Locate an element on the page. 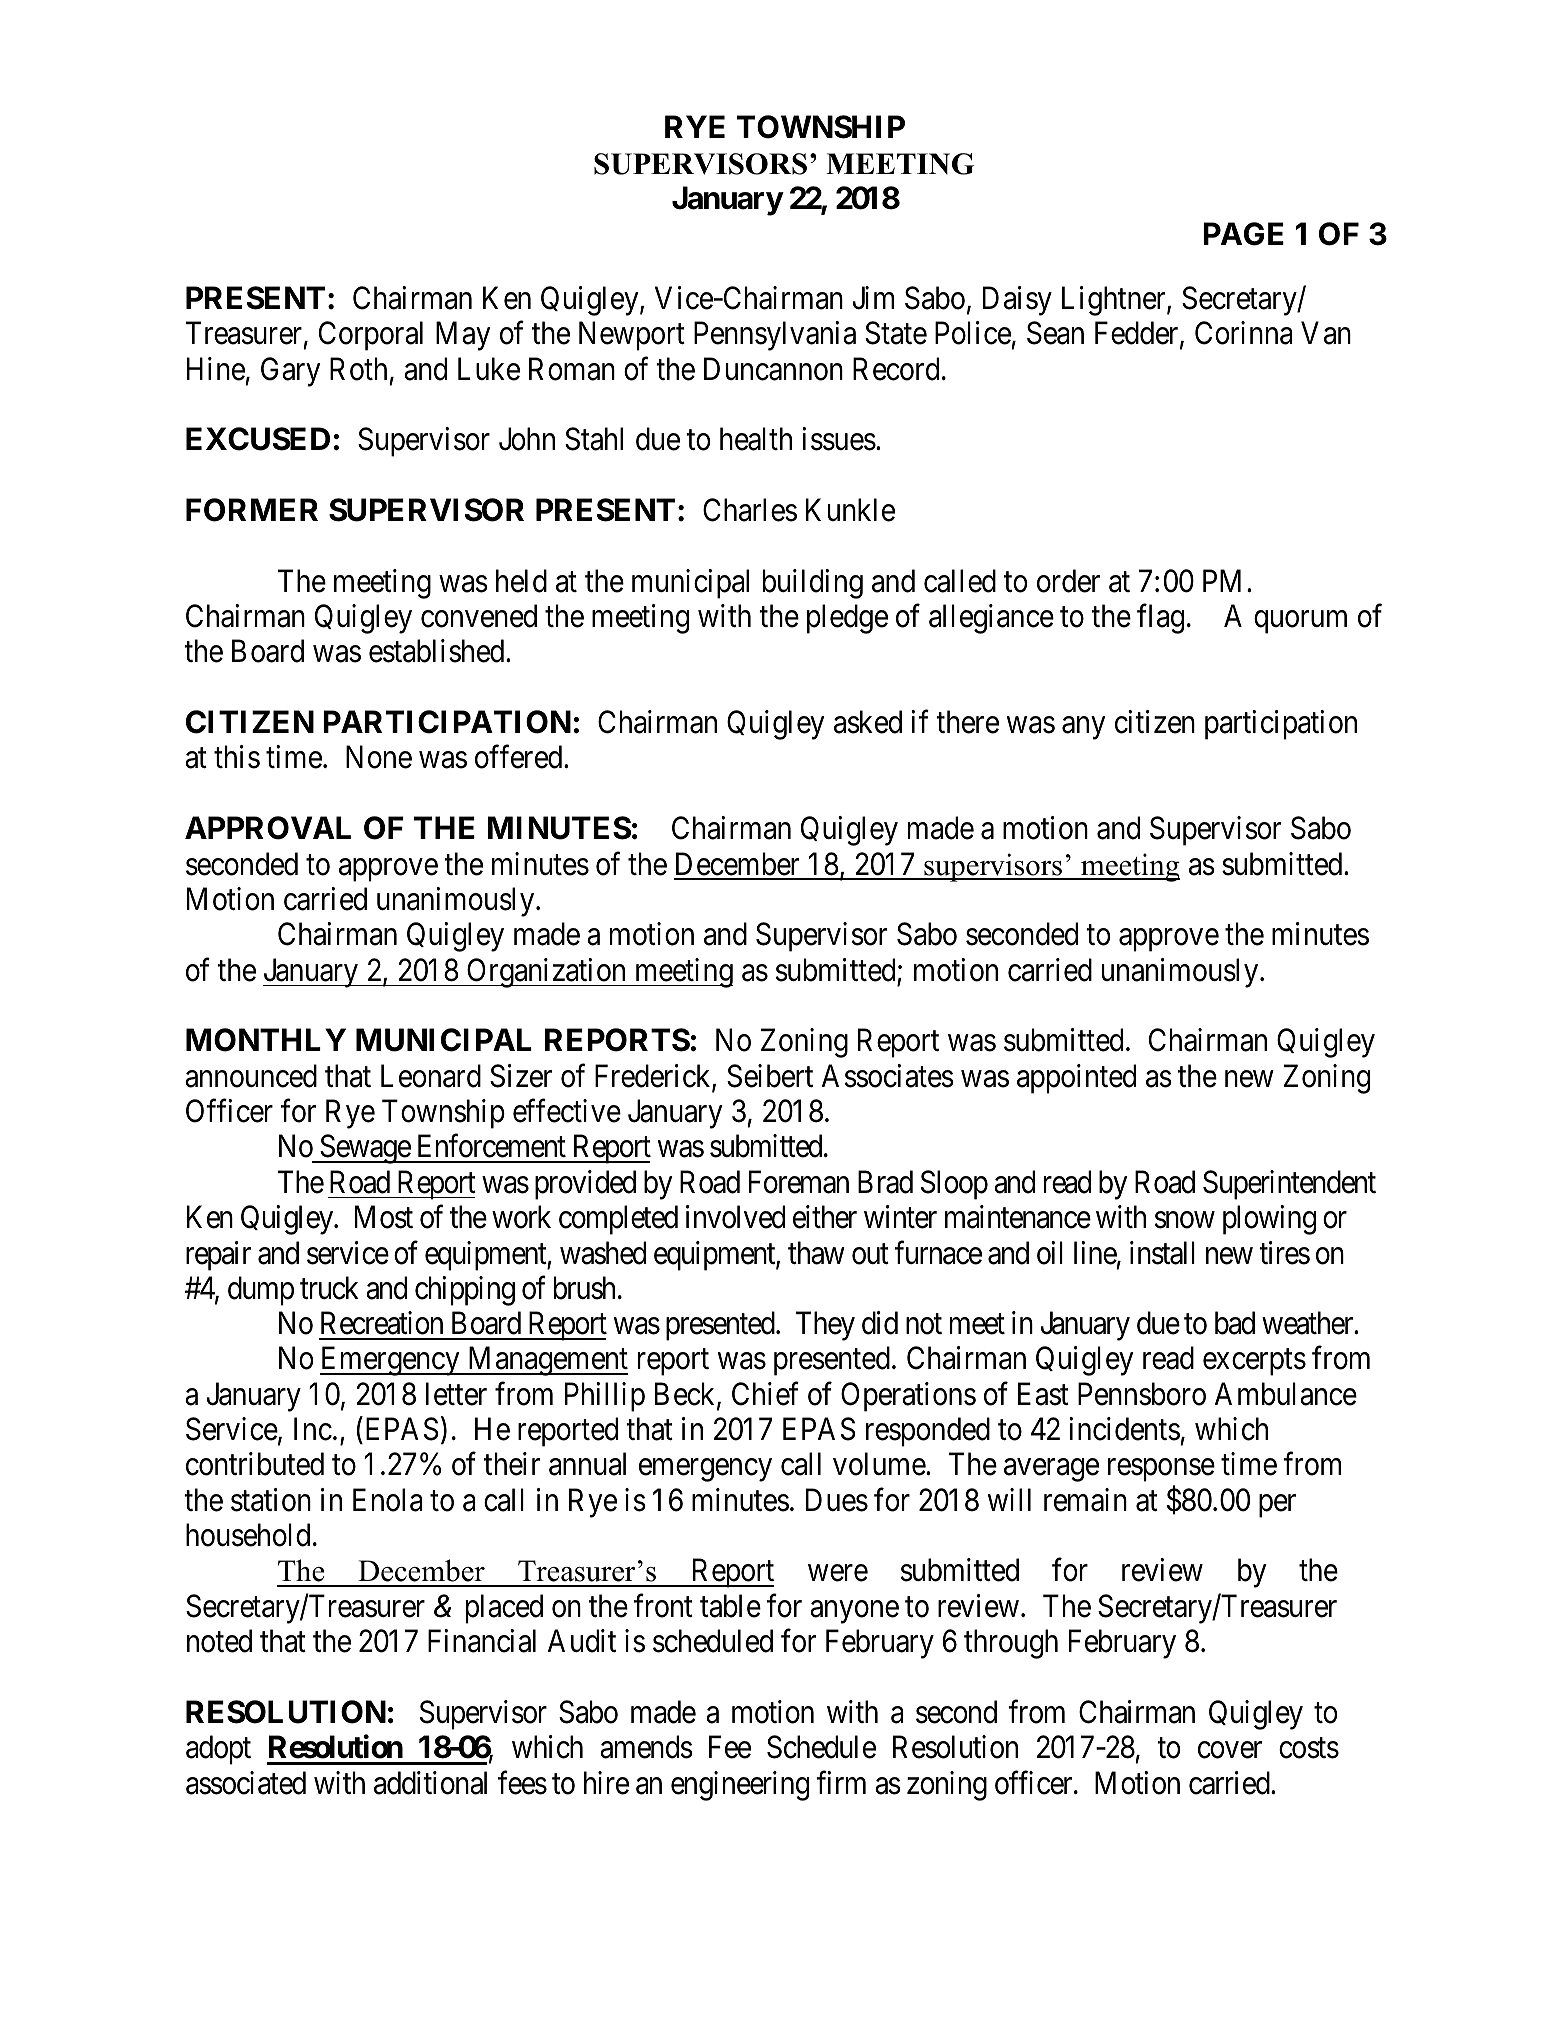 The width and height of the document is (1568, 2029). engineering is located at coordinates (740, 1786).
